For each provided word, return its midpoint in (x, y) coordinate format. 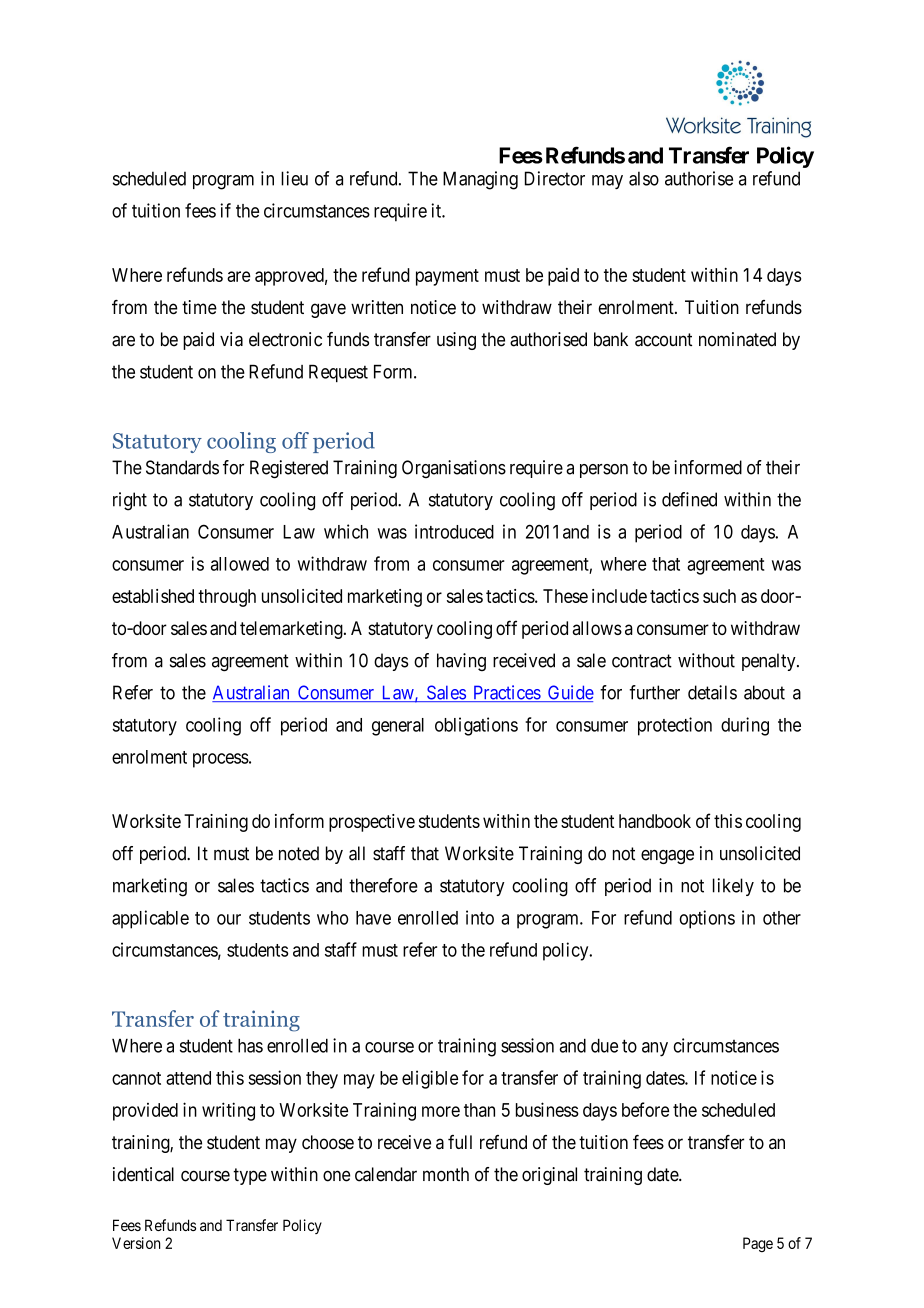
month (446, 1174)
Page (758, 1244)
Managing (480, 180)
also (644, 178)
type (250, 1176)
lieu (294, 178)
